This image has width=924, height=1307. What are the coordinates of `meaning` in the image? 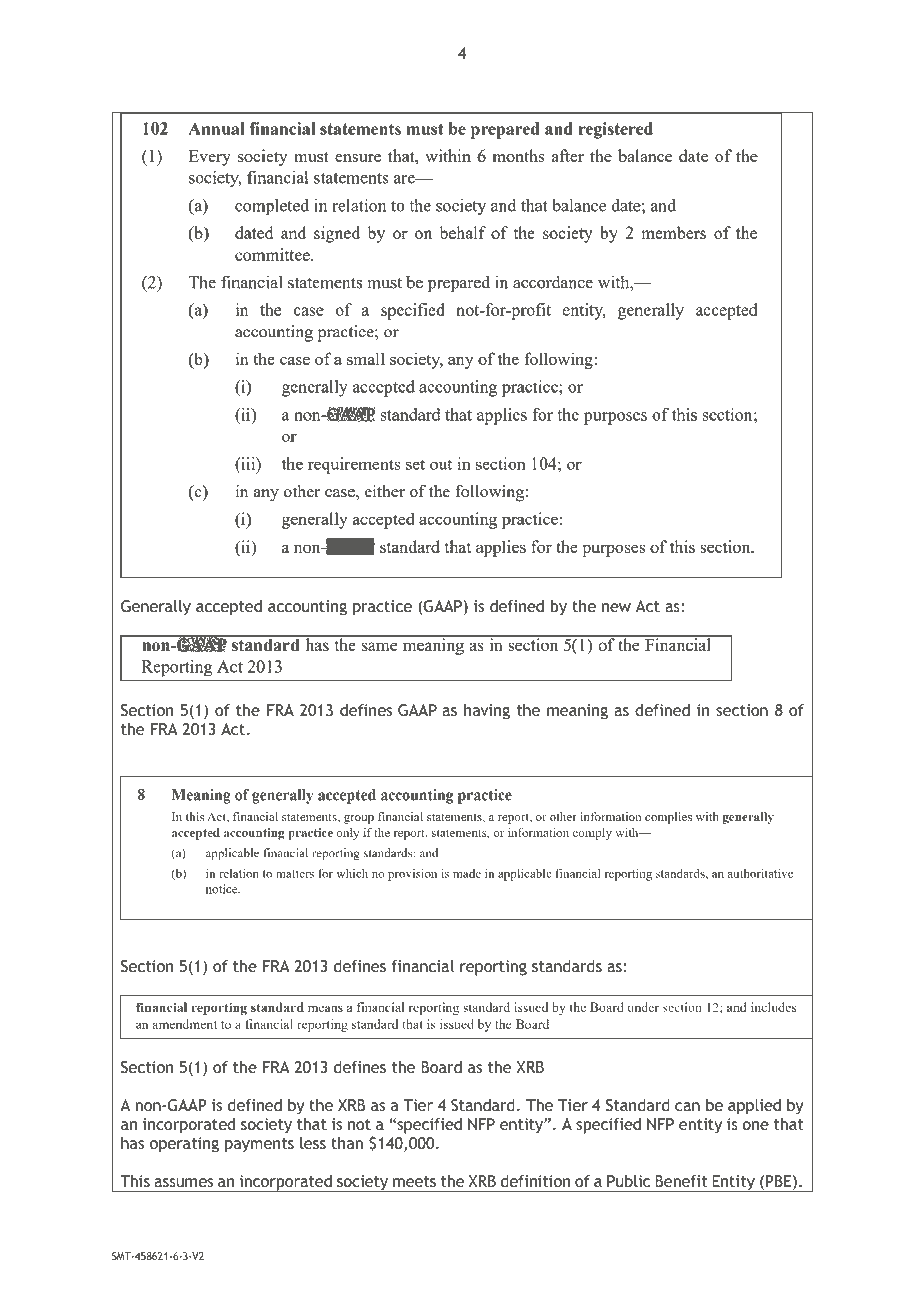 It's located at (577, 712).
